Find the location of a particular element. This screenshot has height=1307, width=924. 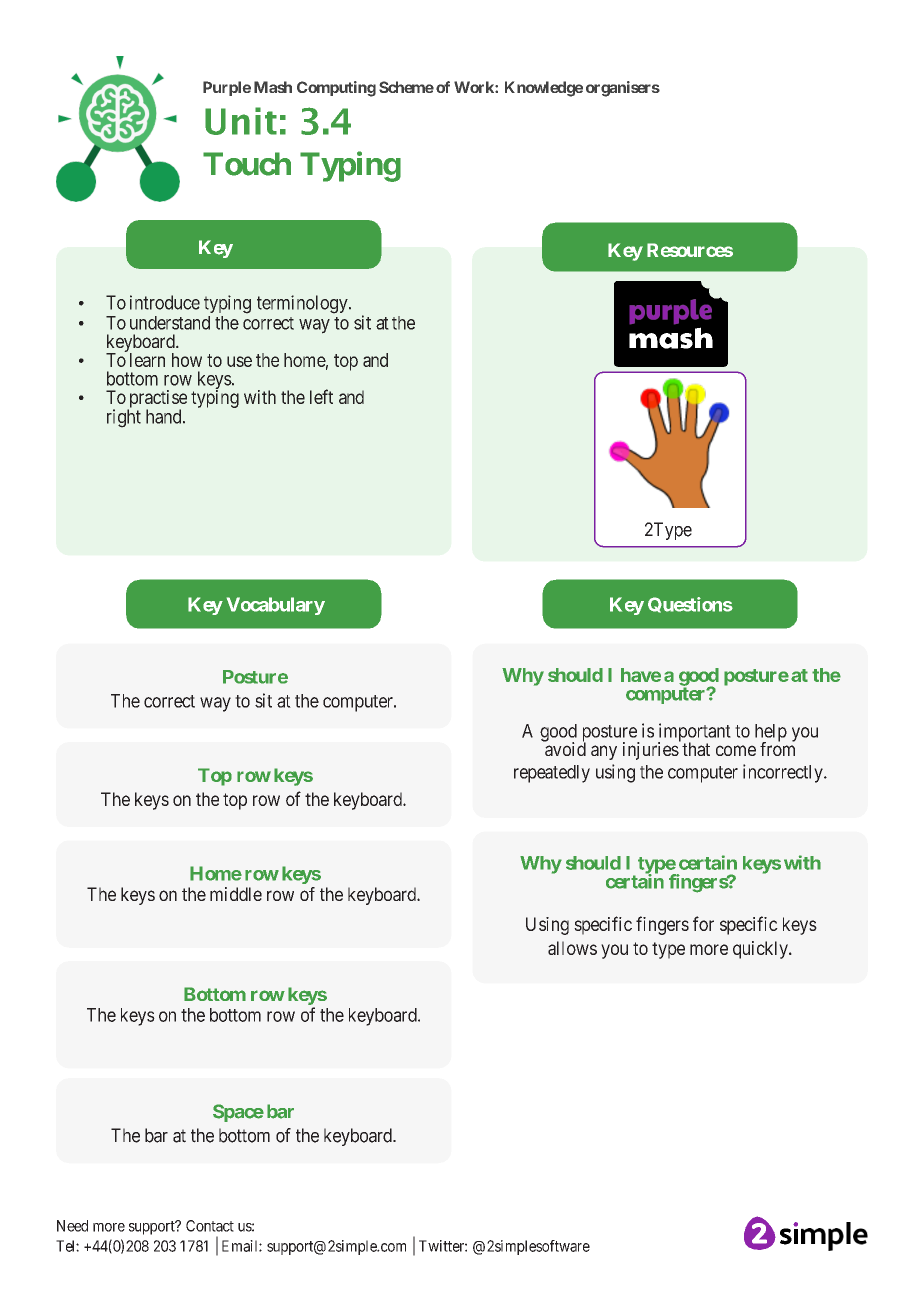

Contact is located at coordinates (210, 1226).
